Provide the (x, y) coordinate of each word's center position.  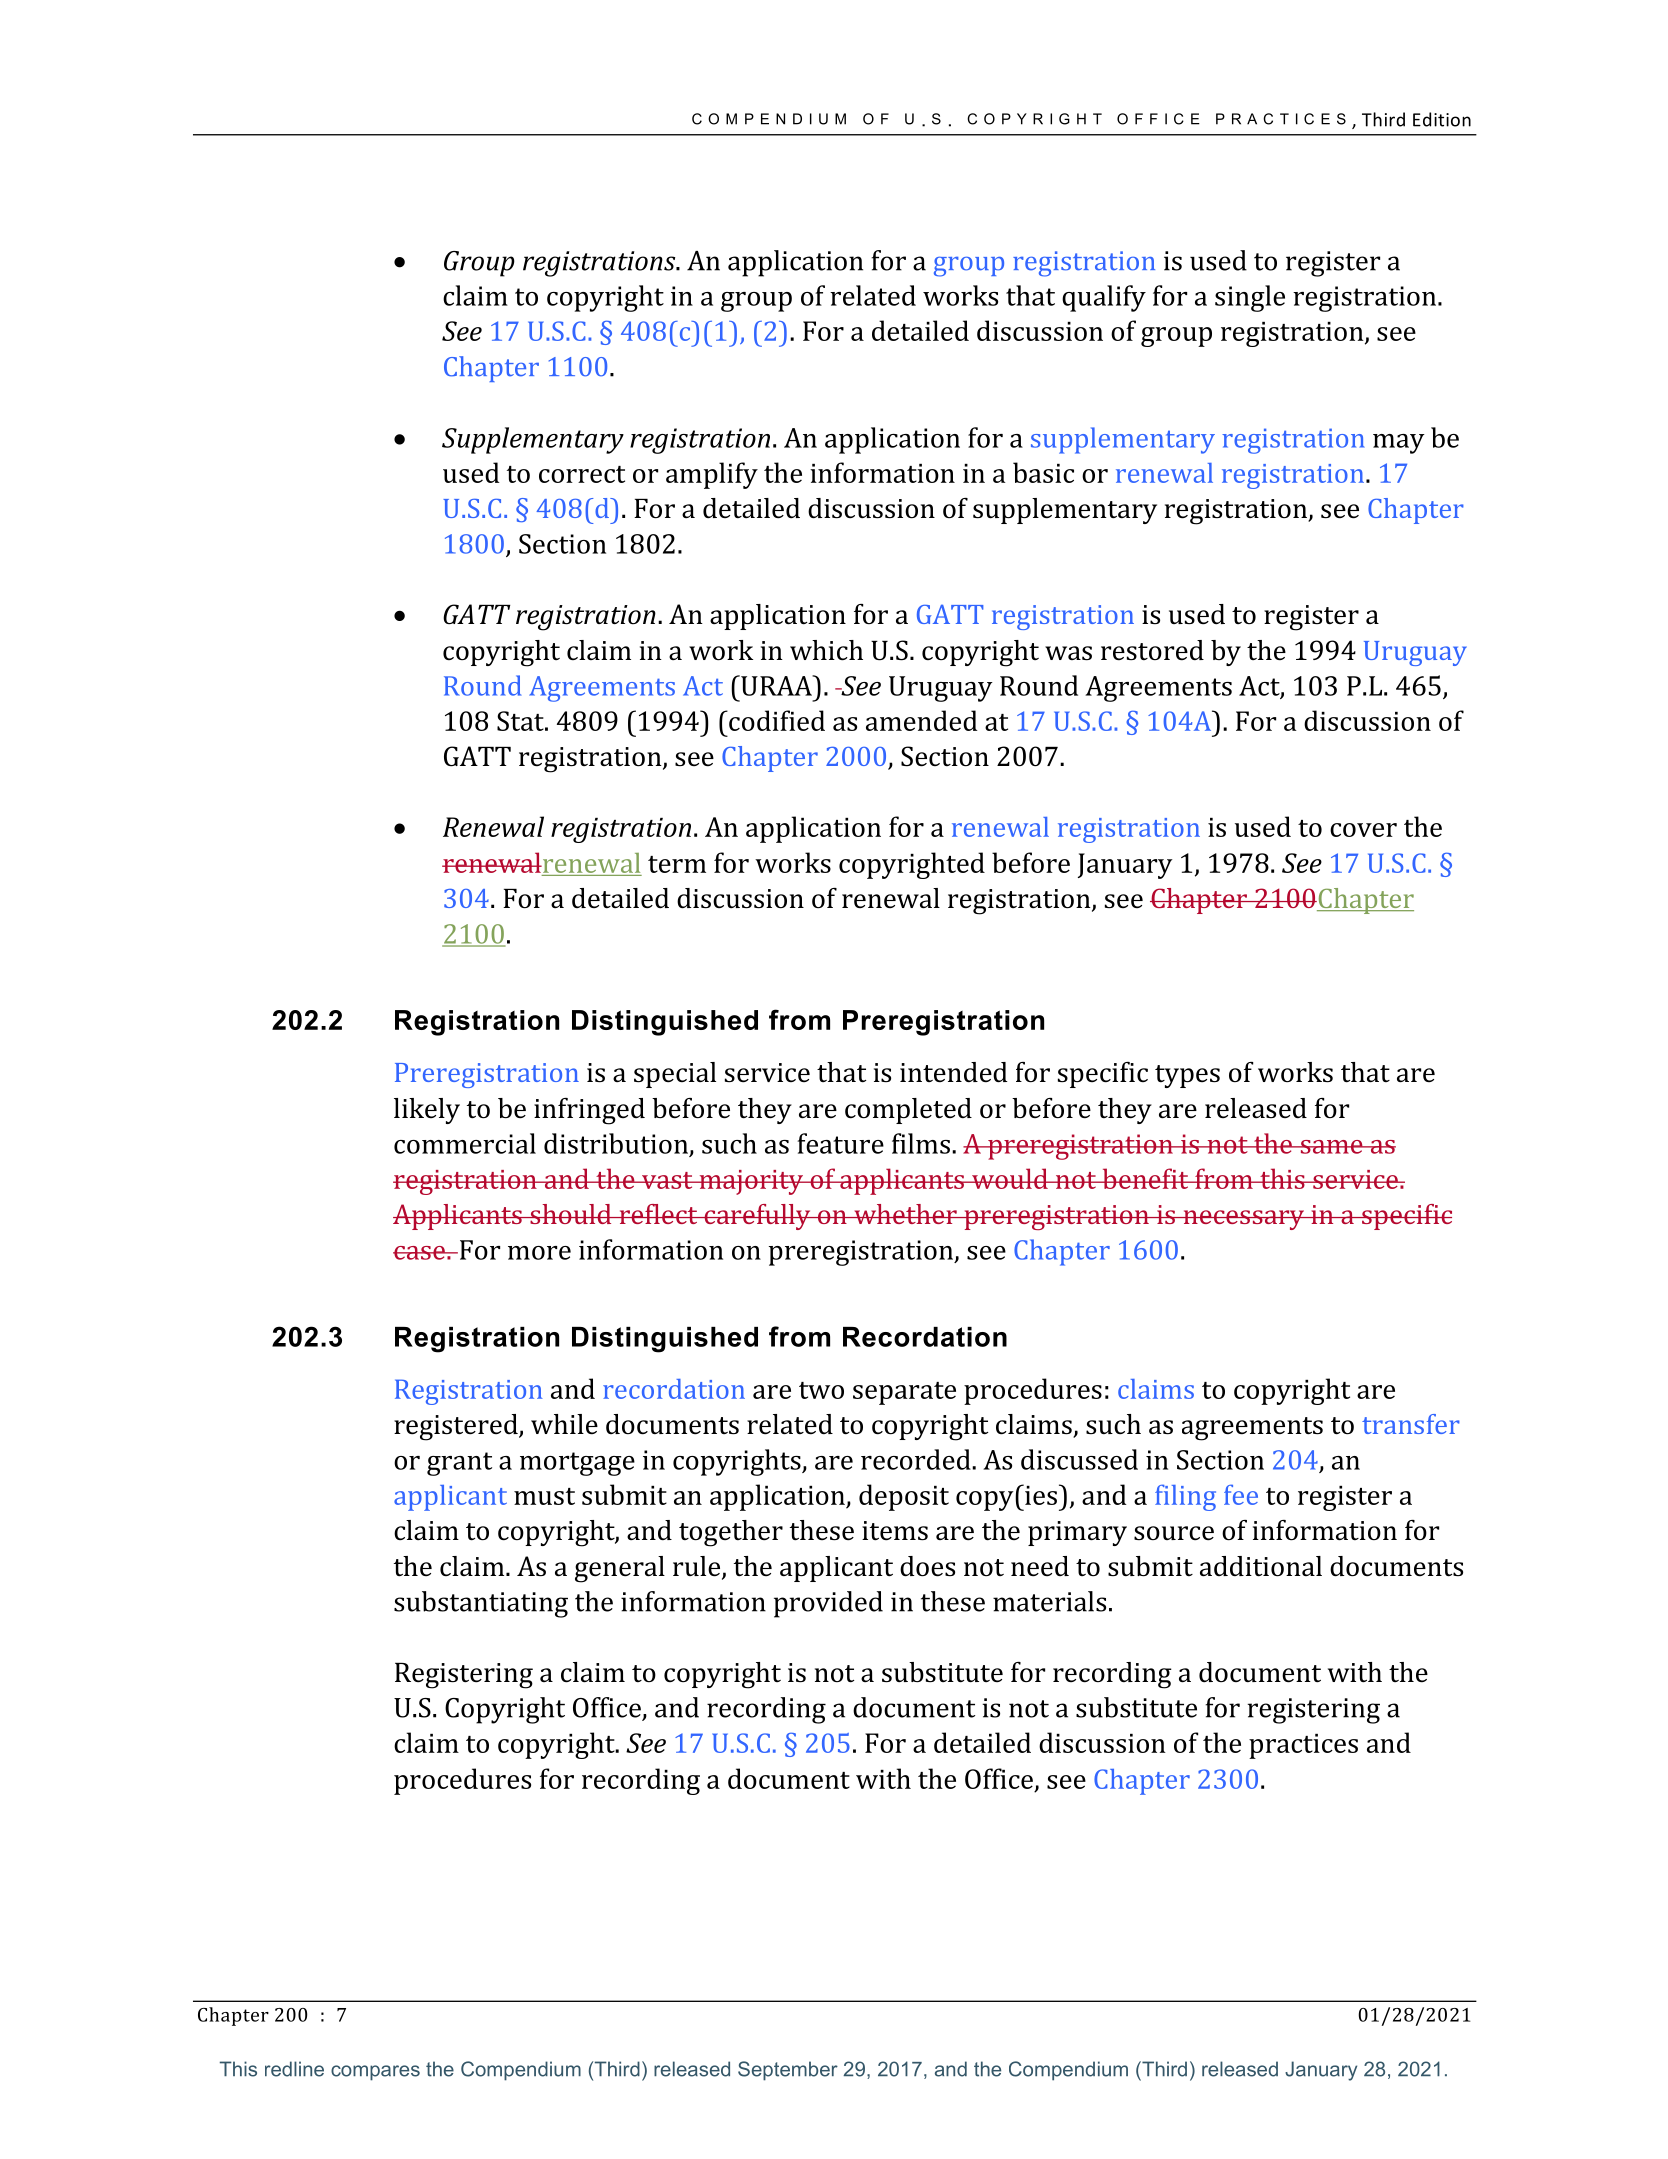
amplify (712, 475)
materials (1049, 1601)
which (826, 650)
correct (582, 474)
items (895, 1531)
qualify (1104, 298)
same (1331, 1147)
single (1250, 298)
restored (1152, 650)
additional (1261, 1566)
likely (427, 1111)
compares (375, 2073)
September (788, 2071)
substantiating (481, 1604)
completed (908, 1111)
